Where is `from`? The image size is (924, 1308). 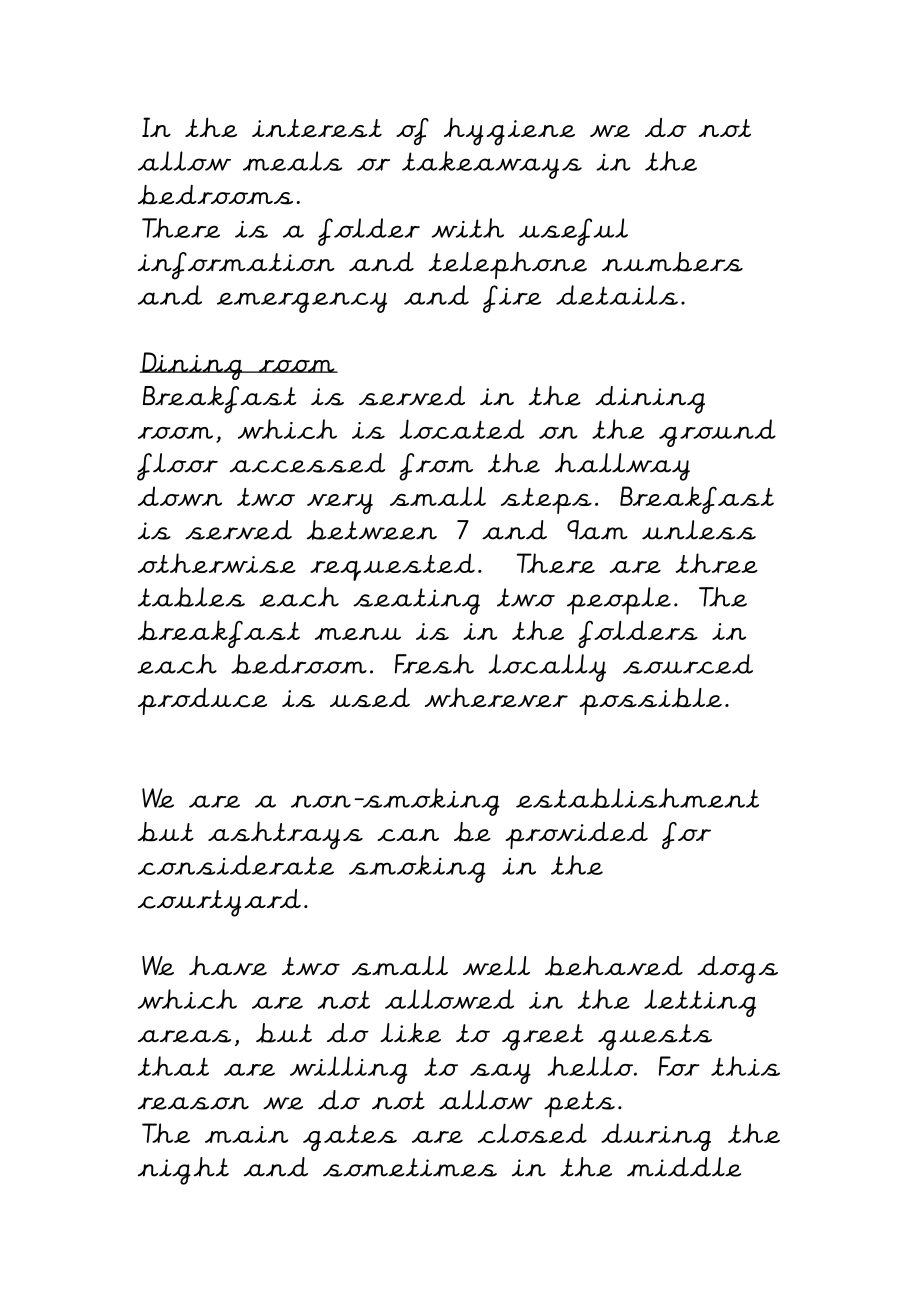
from is located at coordinates (436, 467).
